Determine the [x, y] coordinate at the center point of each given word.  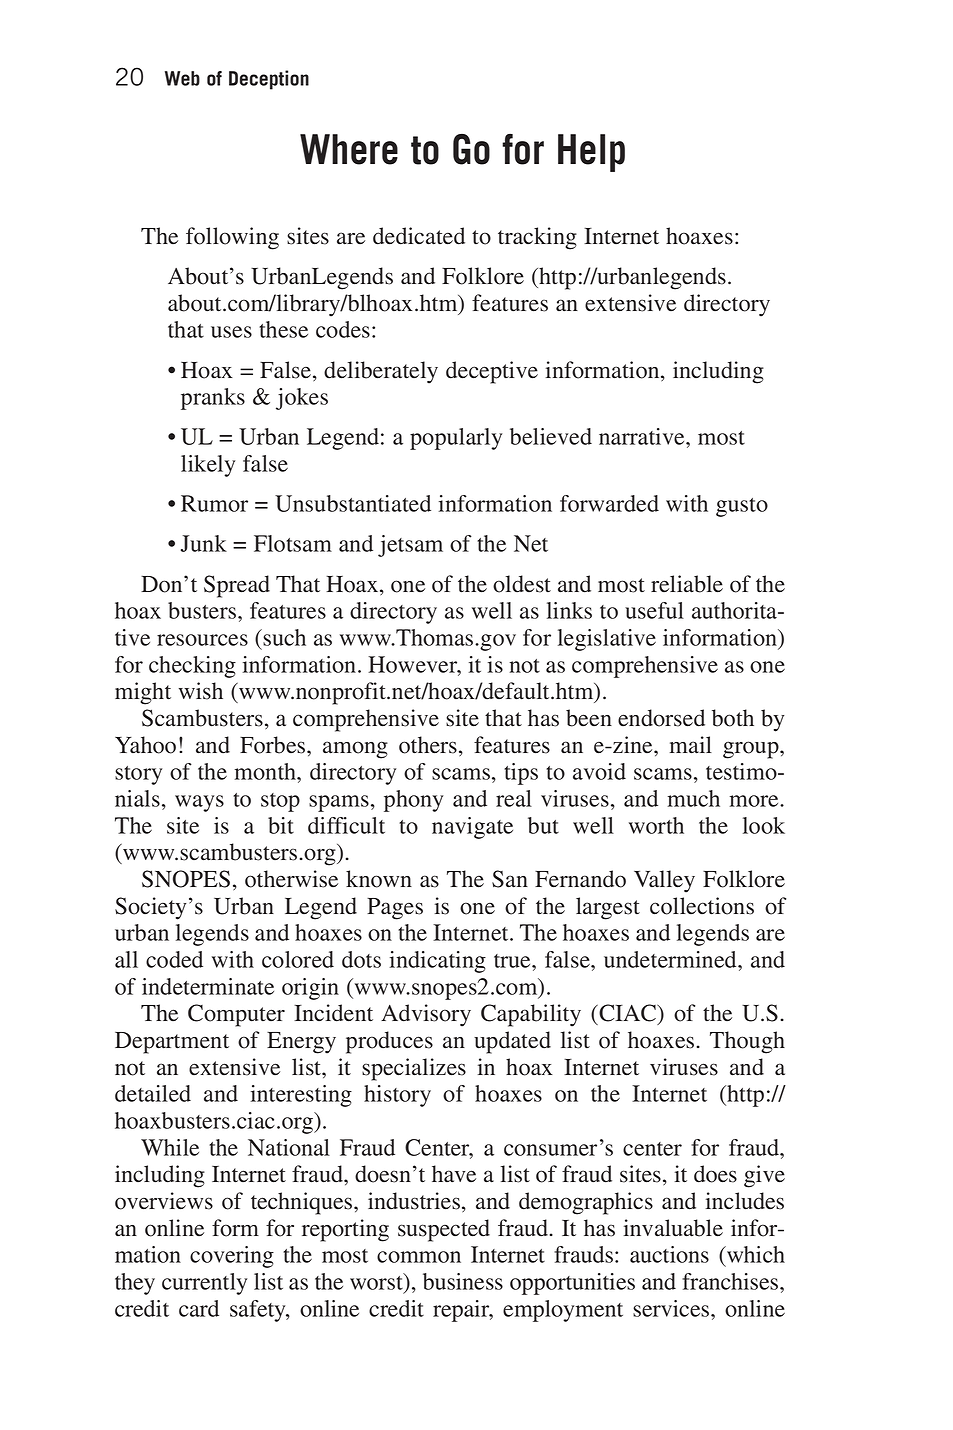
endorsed [661, 718]
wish [201, 691]
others [428, 745]
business [463, 1281]
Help [591, 153]
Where [349, 149]
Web [182, 78]
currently [204, 1284]
